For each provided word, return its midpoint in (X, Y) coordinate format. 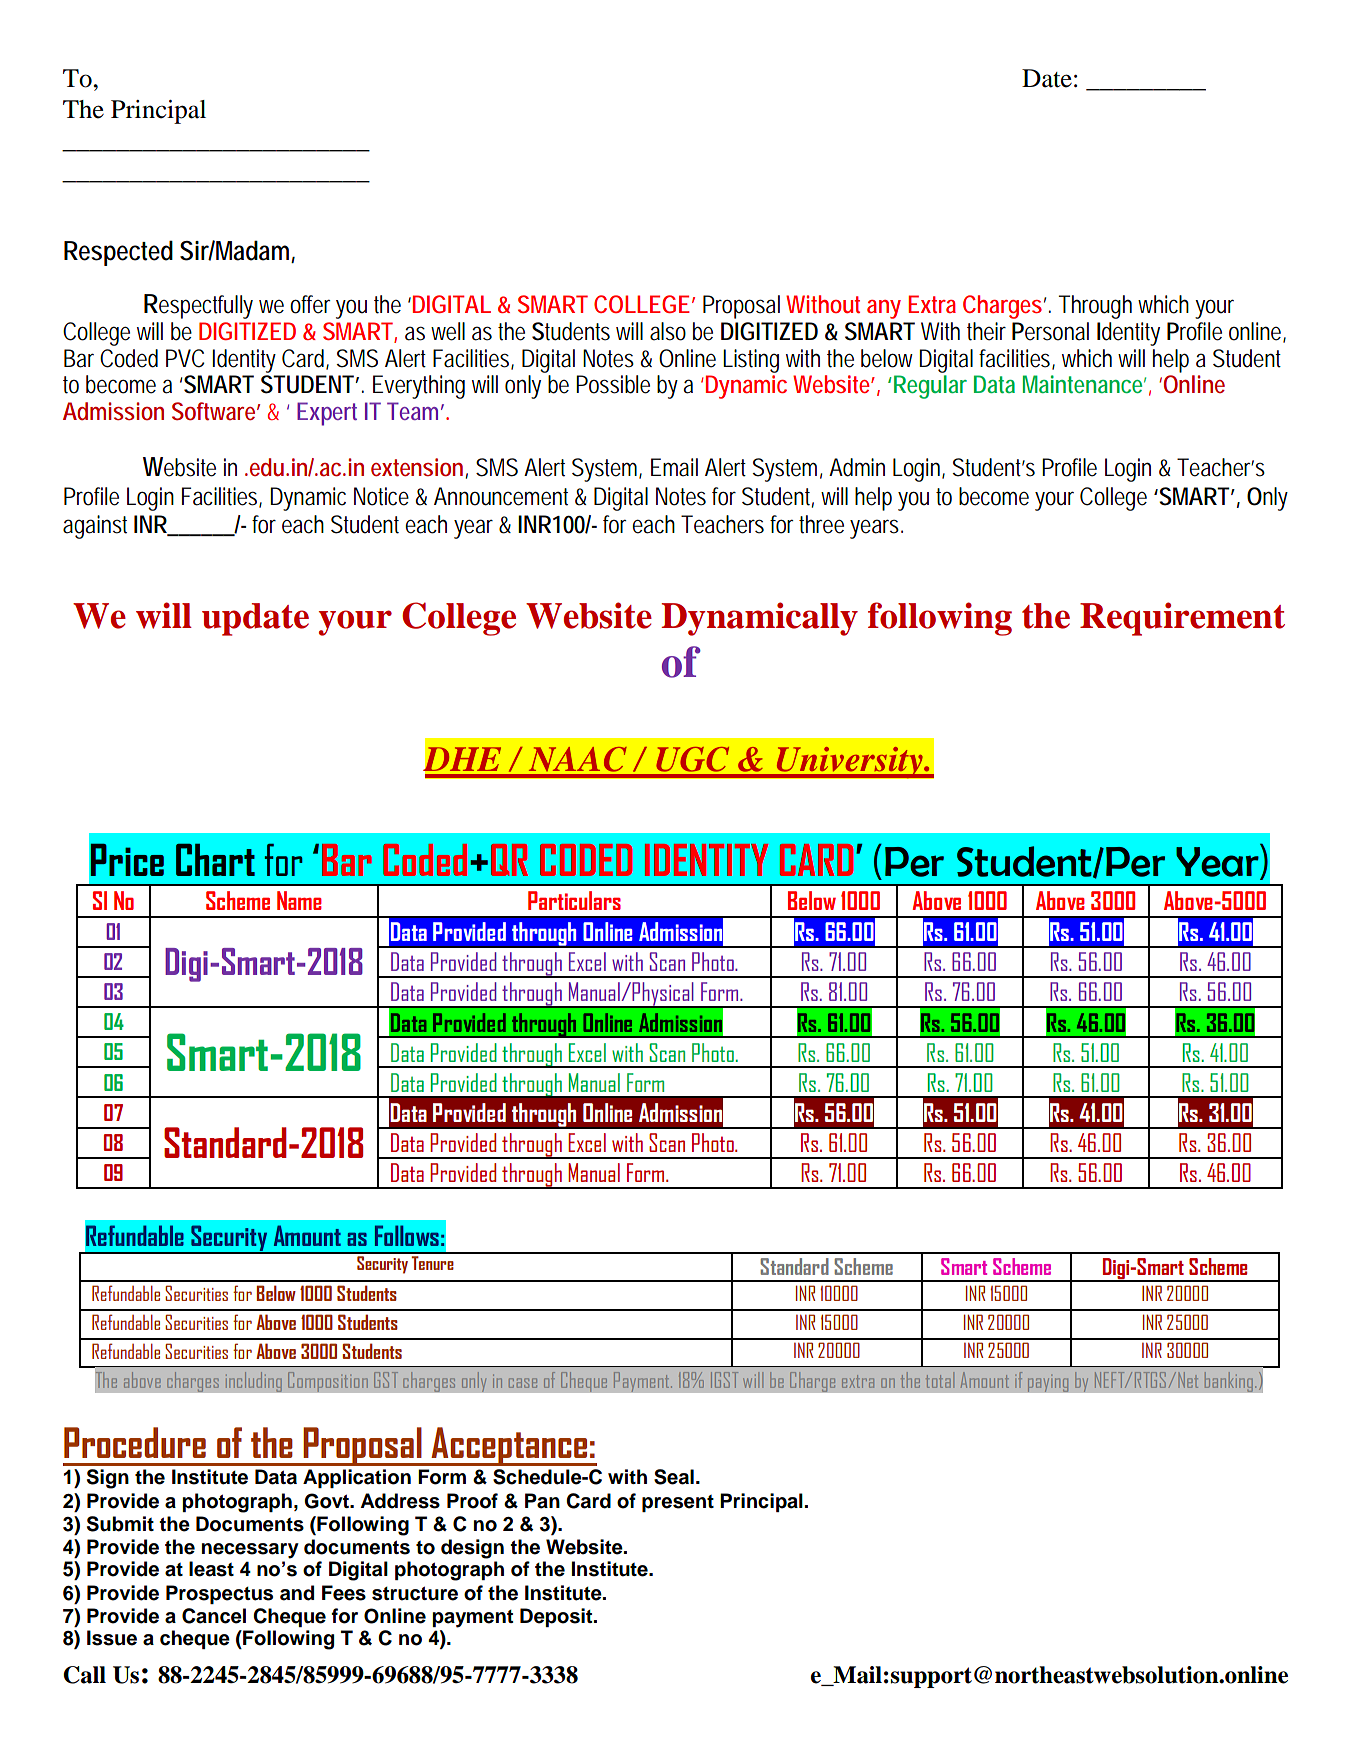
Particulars (574, 900)
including (253, 1382)
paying (1048, 1383)
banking (1230, 1382)
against (95, 527)
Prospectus (219, 1594)
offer (310, 304)
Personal (1050, 331)
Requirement (1182, 619)
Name (299, 900)
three (821, 524)
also (668, 331)
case (523, 1383)
